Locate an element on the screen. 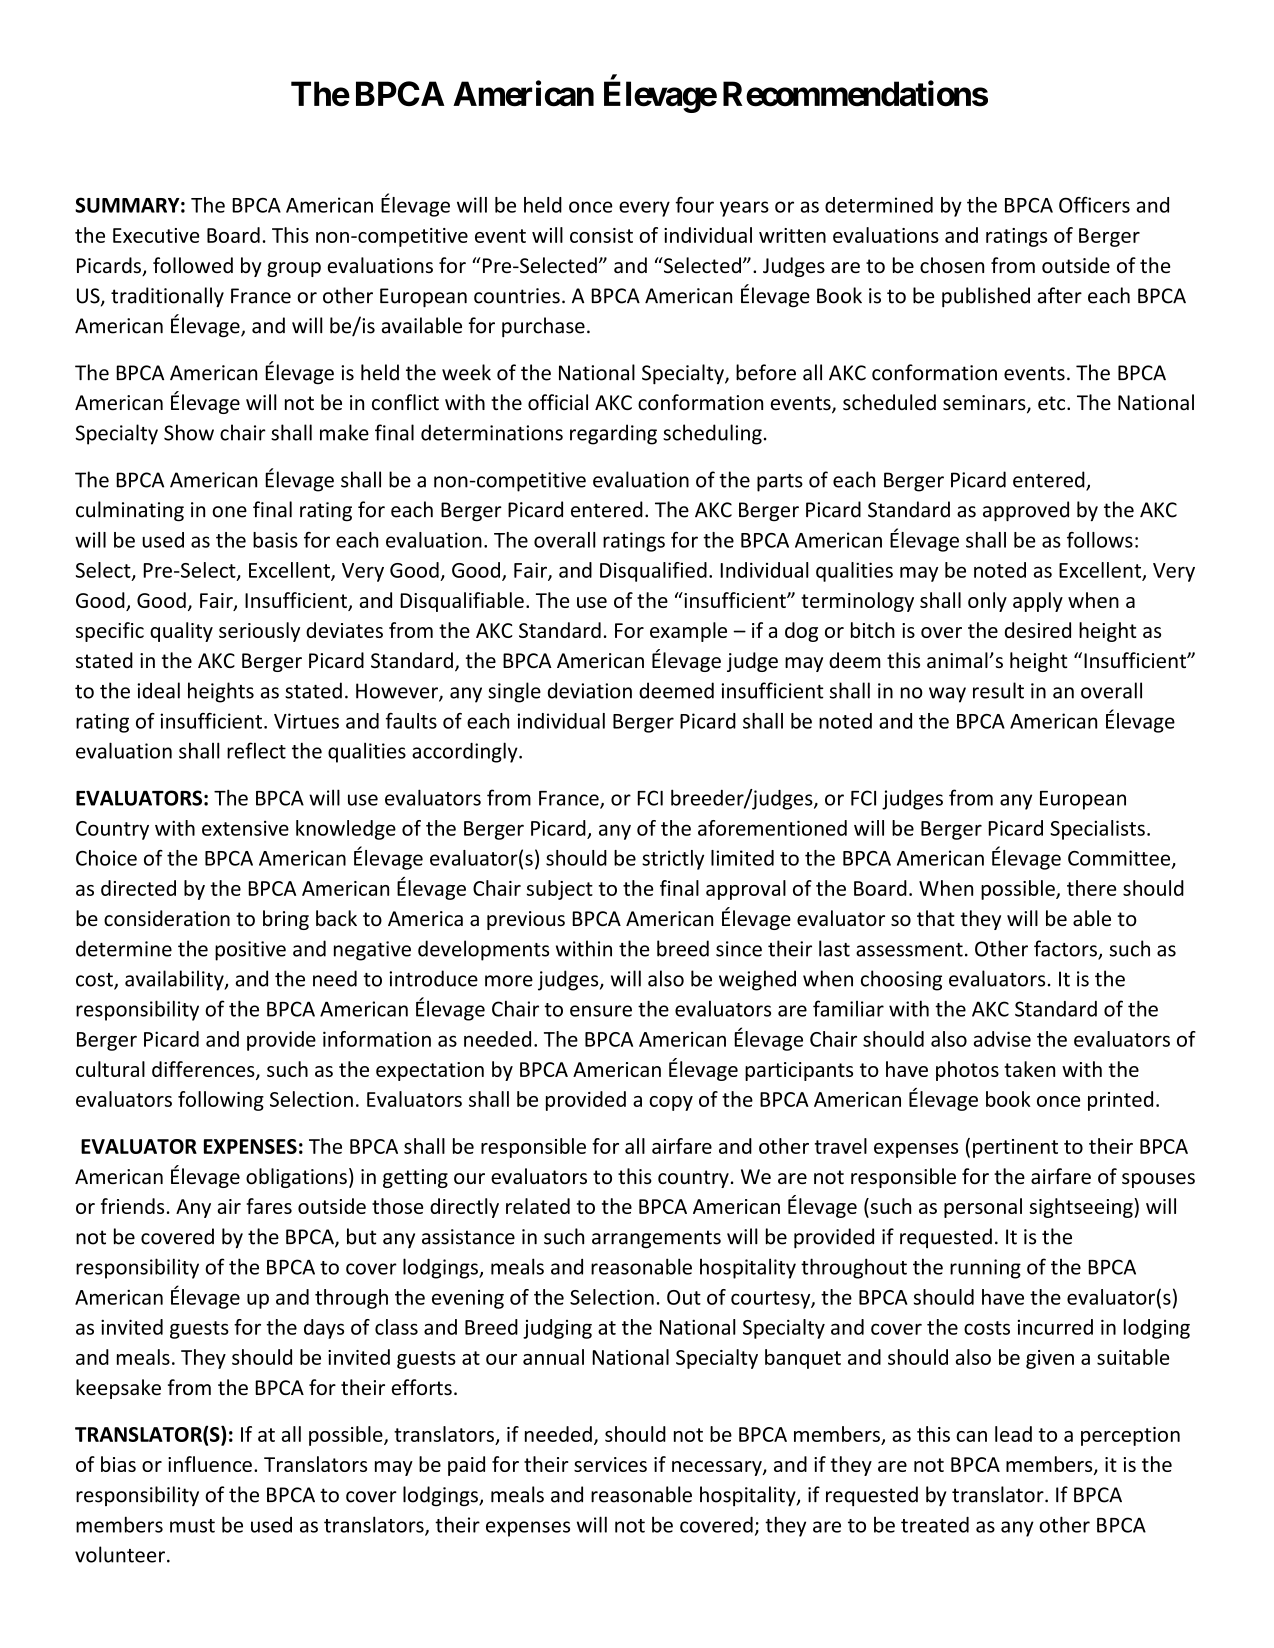 The image size is (1274, 1648). taken is located at coordinates (1029, 1069).
